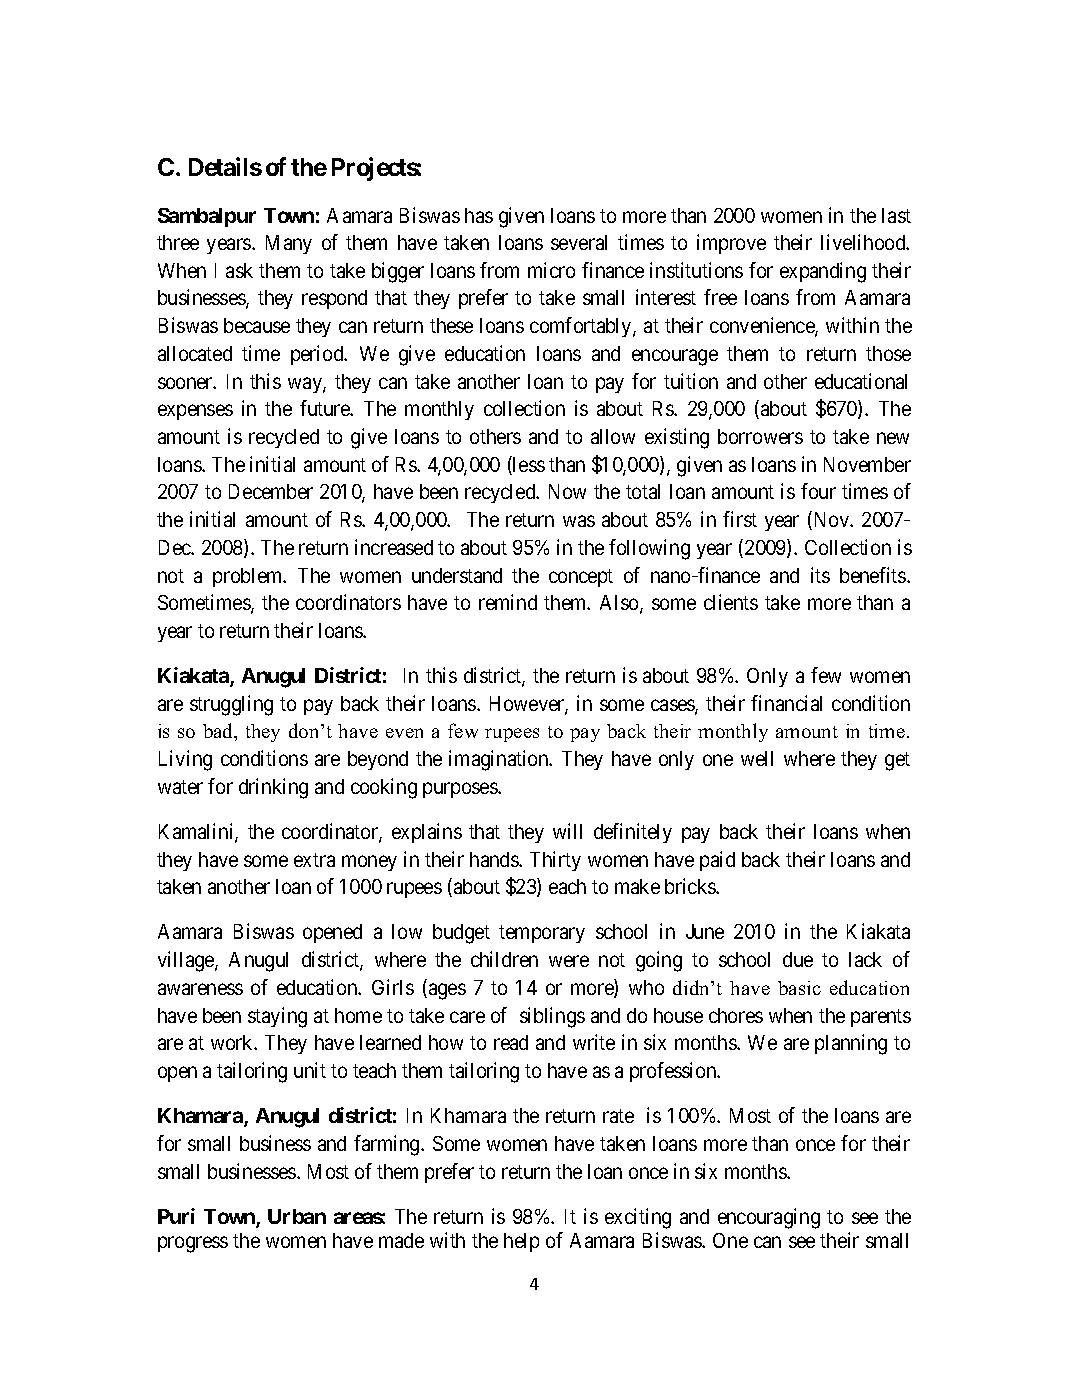 Image resolution: width=1068 pixels, height=1382 pixels. Describe the element at coordinates (551, 270) in the document. I see `micro` at that location.
